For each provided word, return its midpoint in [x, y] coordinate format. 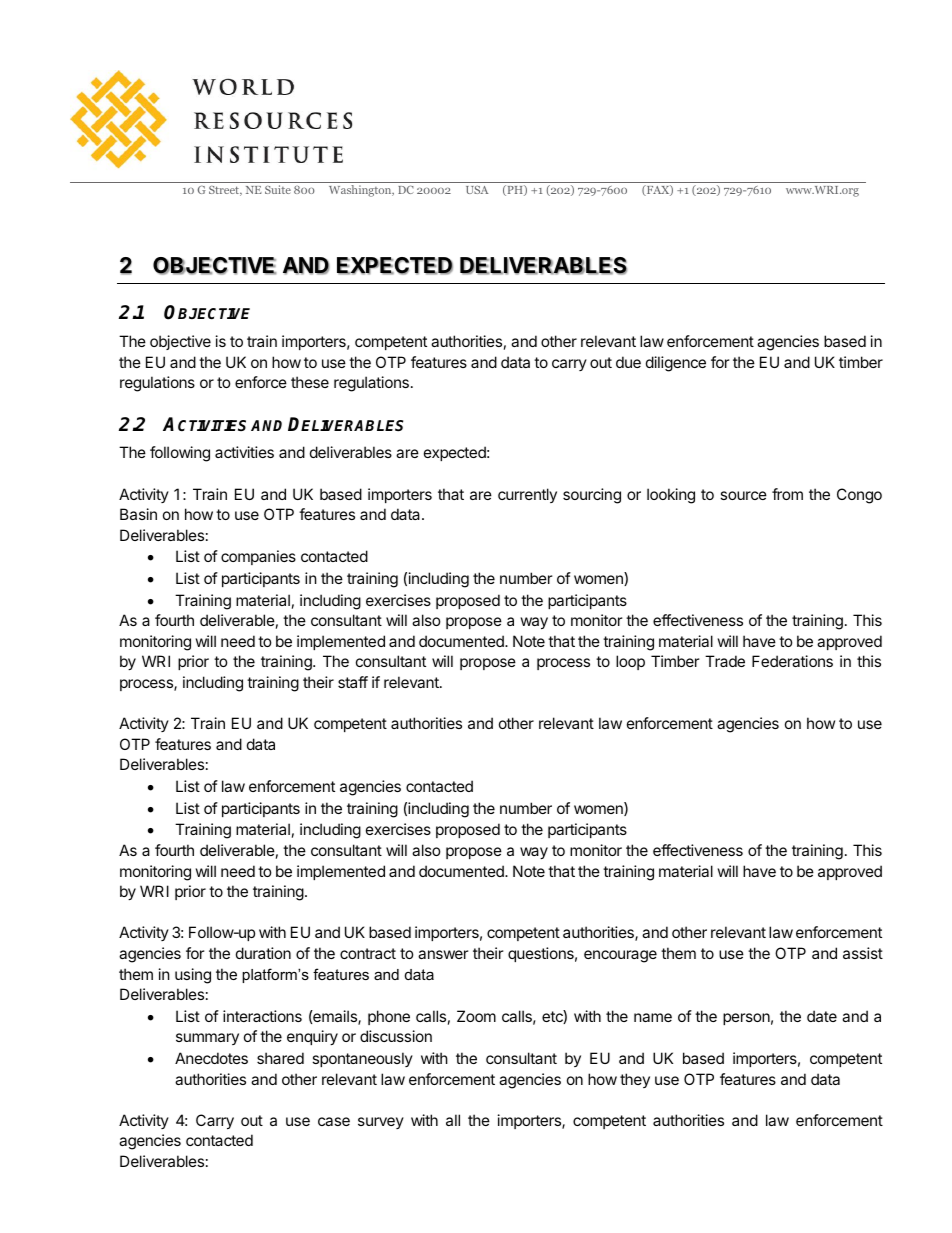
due [628, 362]
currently [527, 495]
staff [353, 682]
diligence [676, 364]
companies [258, 557]
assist [863, 953]
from [787, 494]
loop [630, 662]
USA [477, 190]
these [310, 382]
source [743, 495]
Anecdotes [211, 1058]
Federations [792, 661]
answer [443, 954]
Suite [278, 189]
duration [263, 953]
